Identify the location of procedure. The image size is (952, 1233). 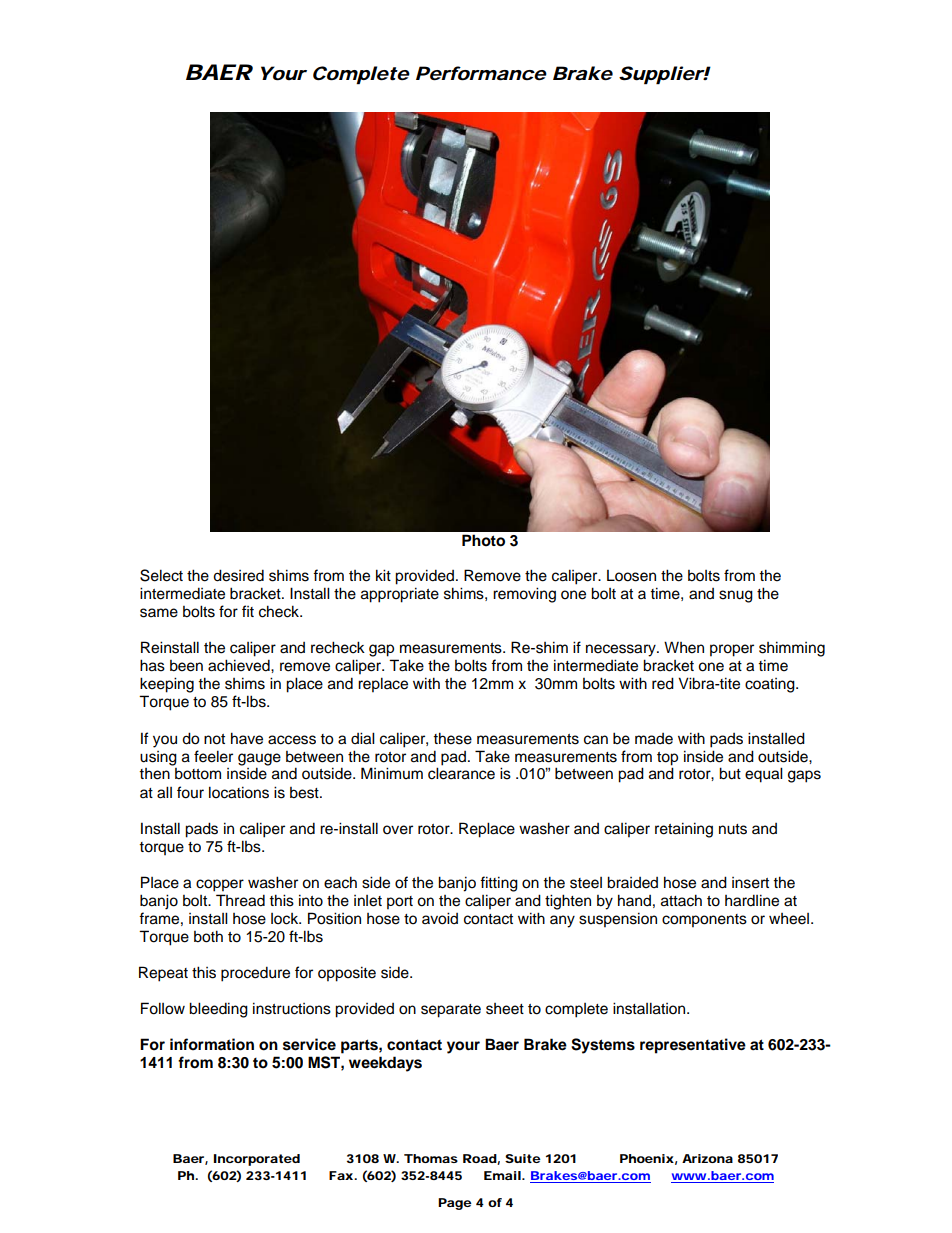
(255, 974).
